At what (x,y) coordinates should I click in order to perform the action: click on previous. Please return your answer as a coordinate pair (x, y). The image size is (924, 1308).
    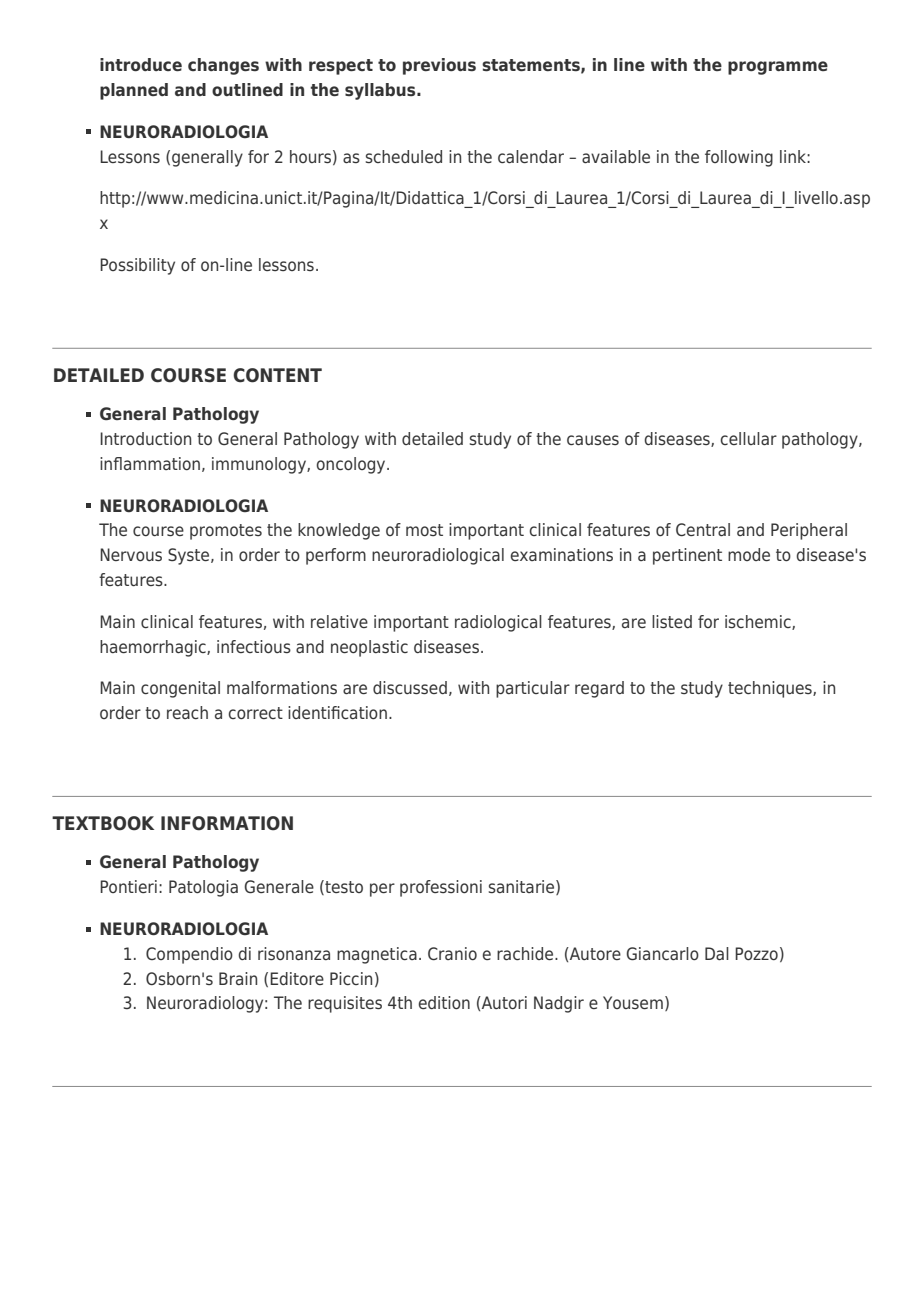
    Looking at the image, I should click on (439, 66).
